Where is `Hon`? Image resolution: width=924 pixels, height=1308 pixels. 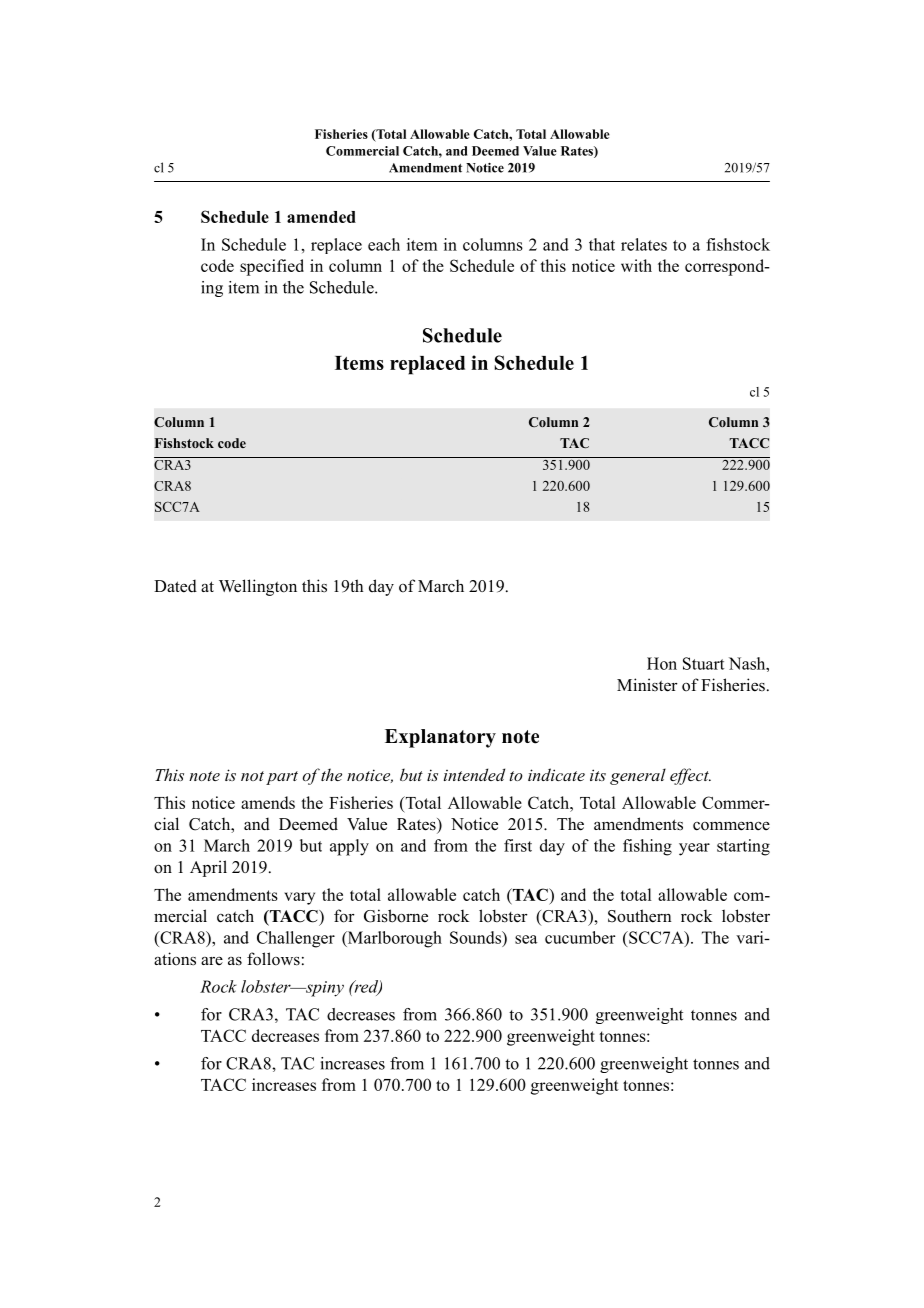 Hon is located at coordinates (662, 663).
